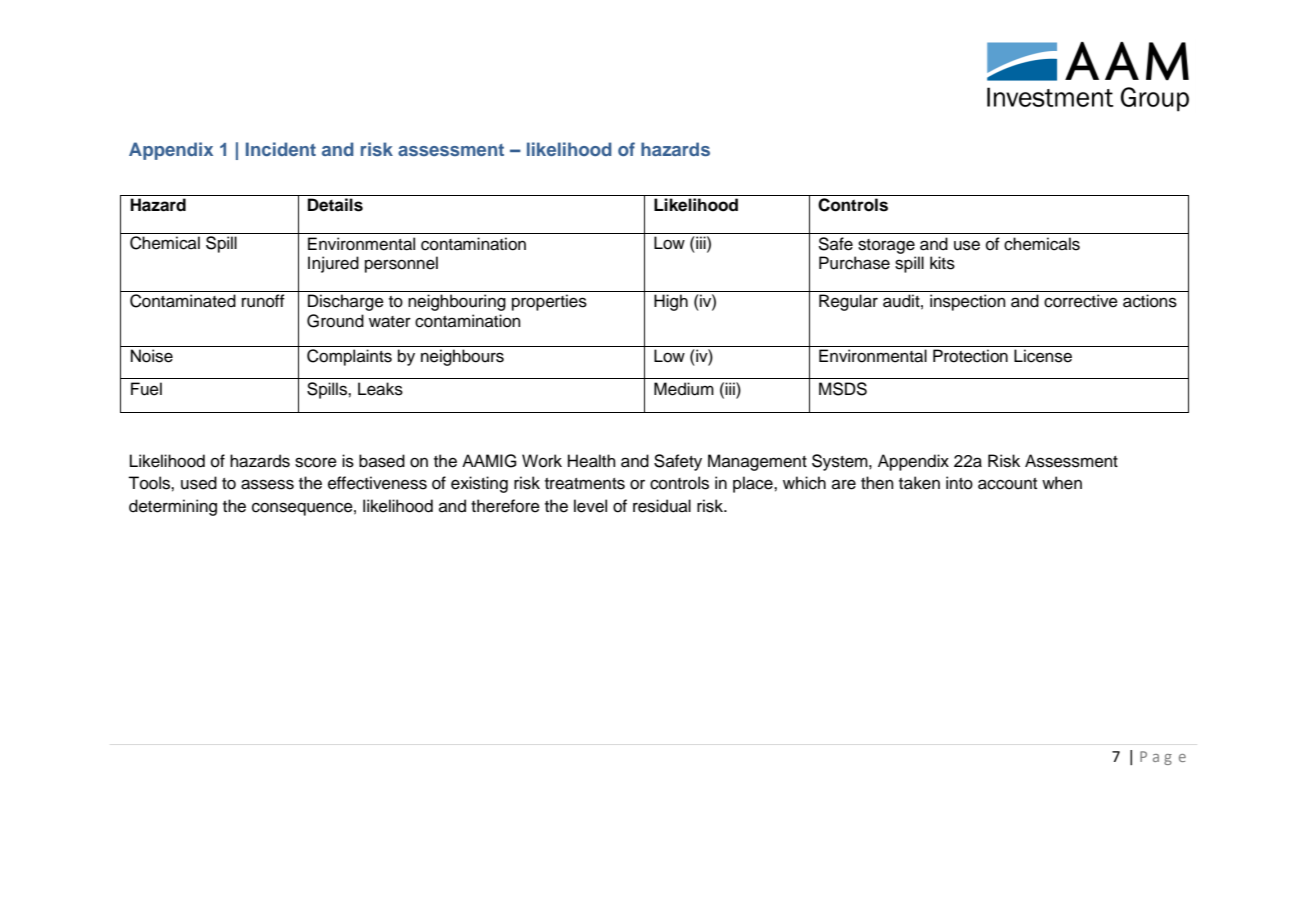 This document has height=924, width=1307. I want to click on High, so click(671, 302).
